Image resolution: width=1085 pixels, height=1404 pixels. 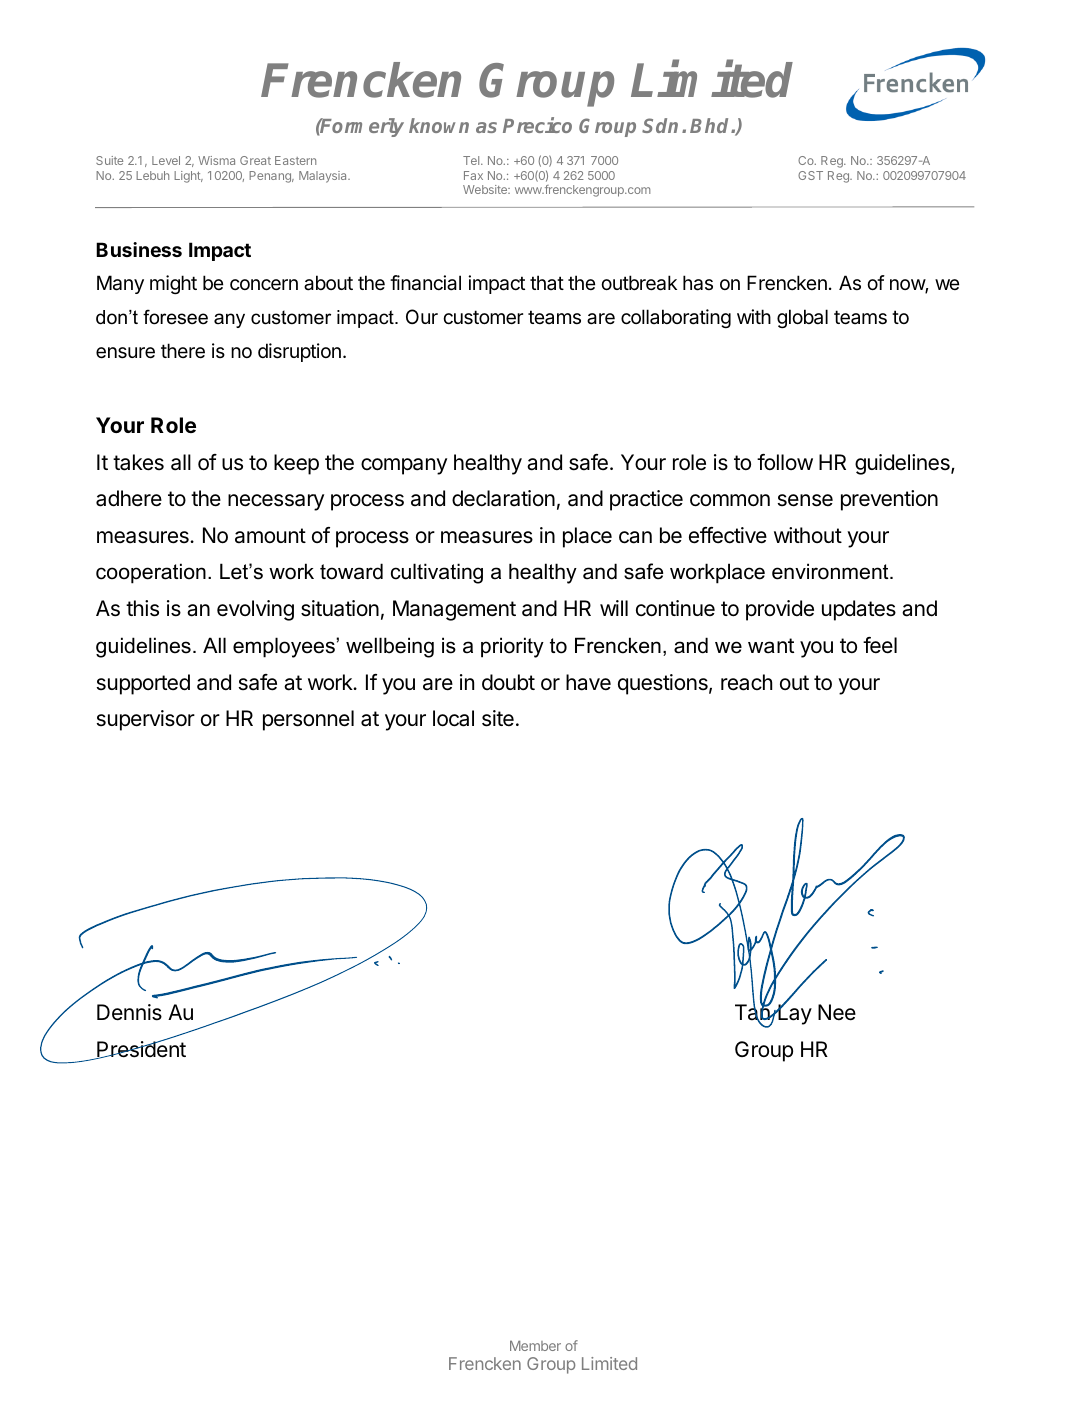 I want to click on Nee, so click(x=837, y=1012).
